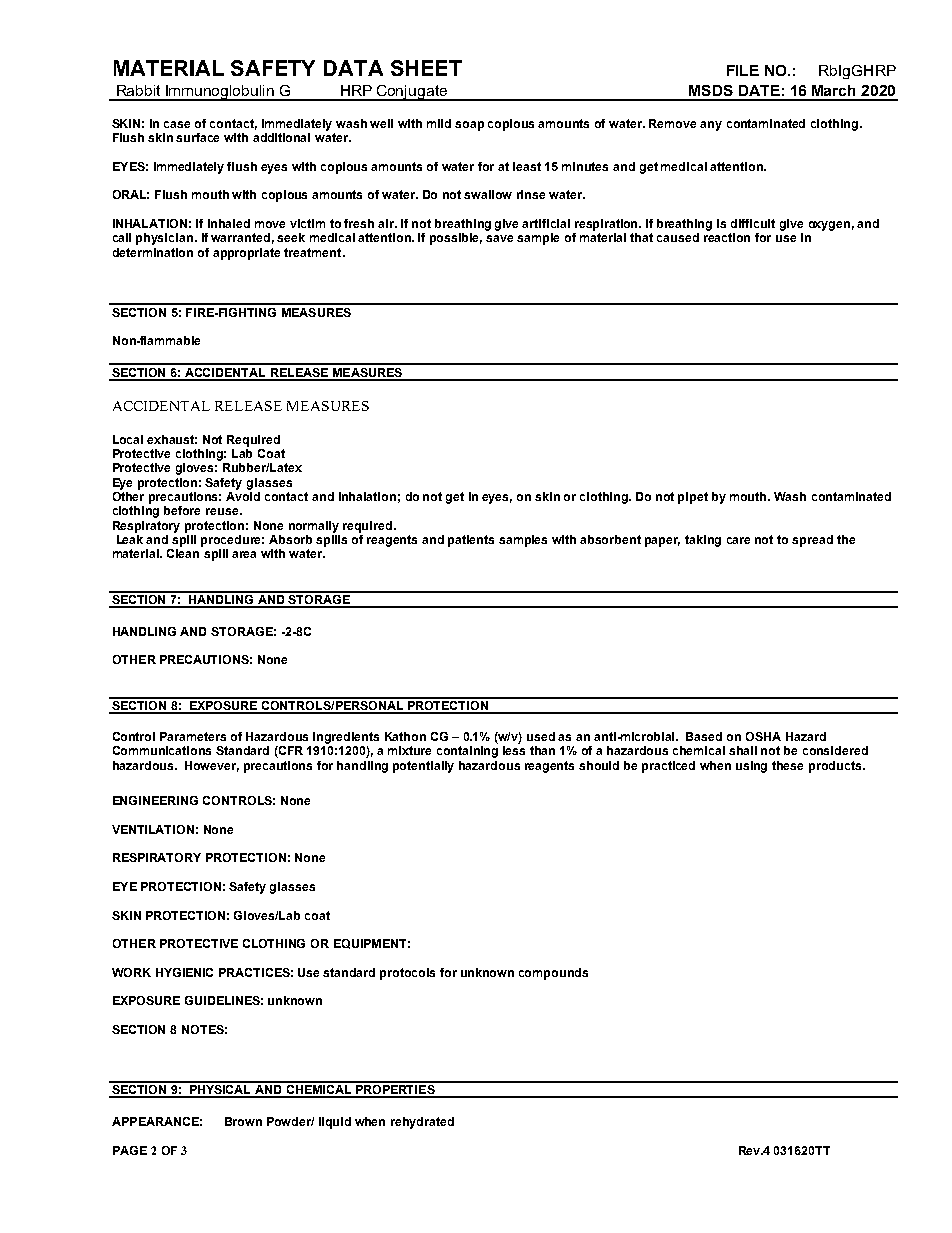 The width and height of the screenshot is (952, 1233). I want to click on patients, so click(471, 541).
